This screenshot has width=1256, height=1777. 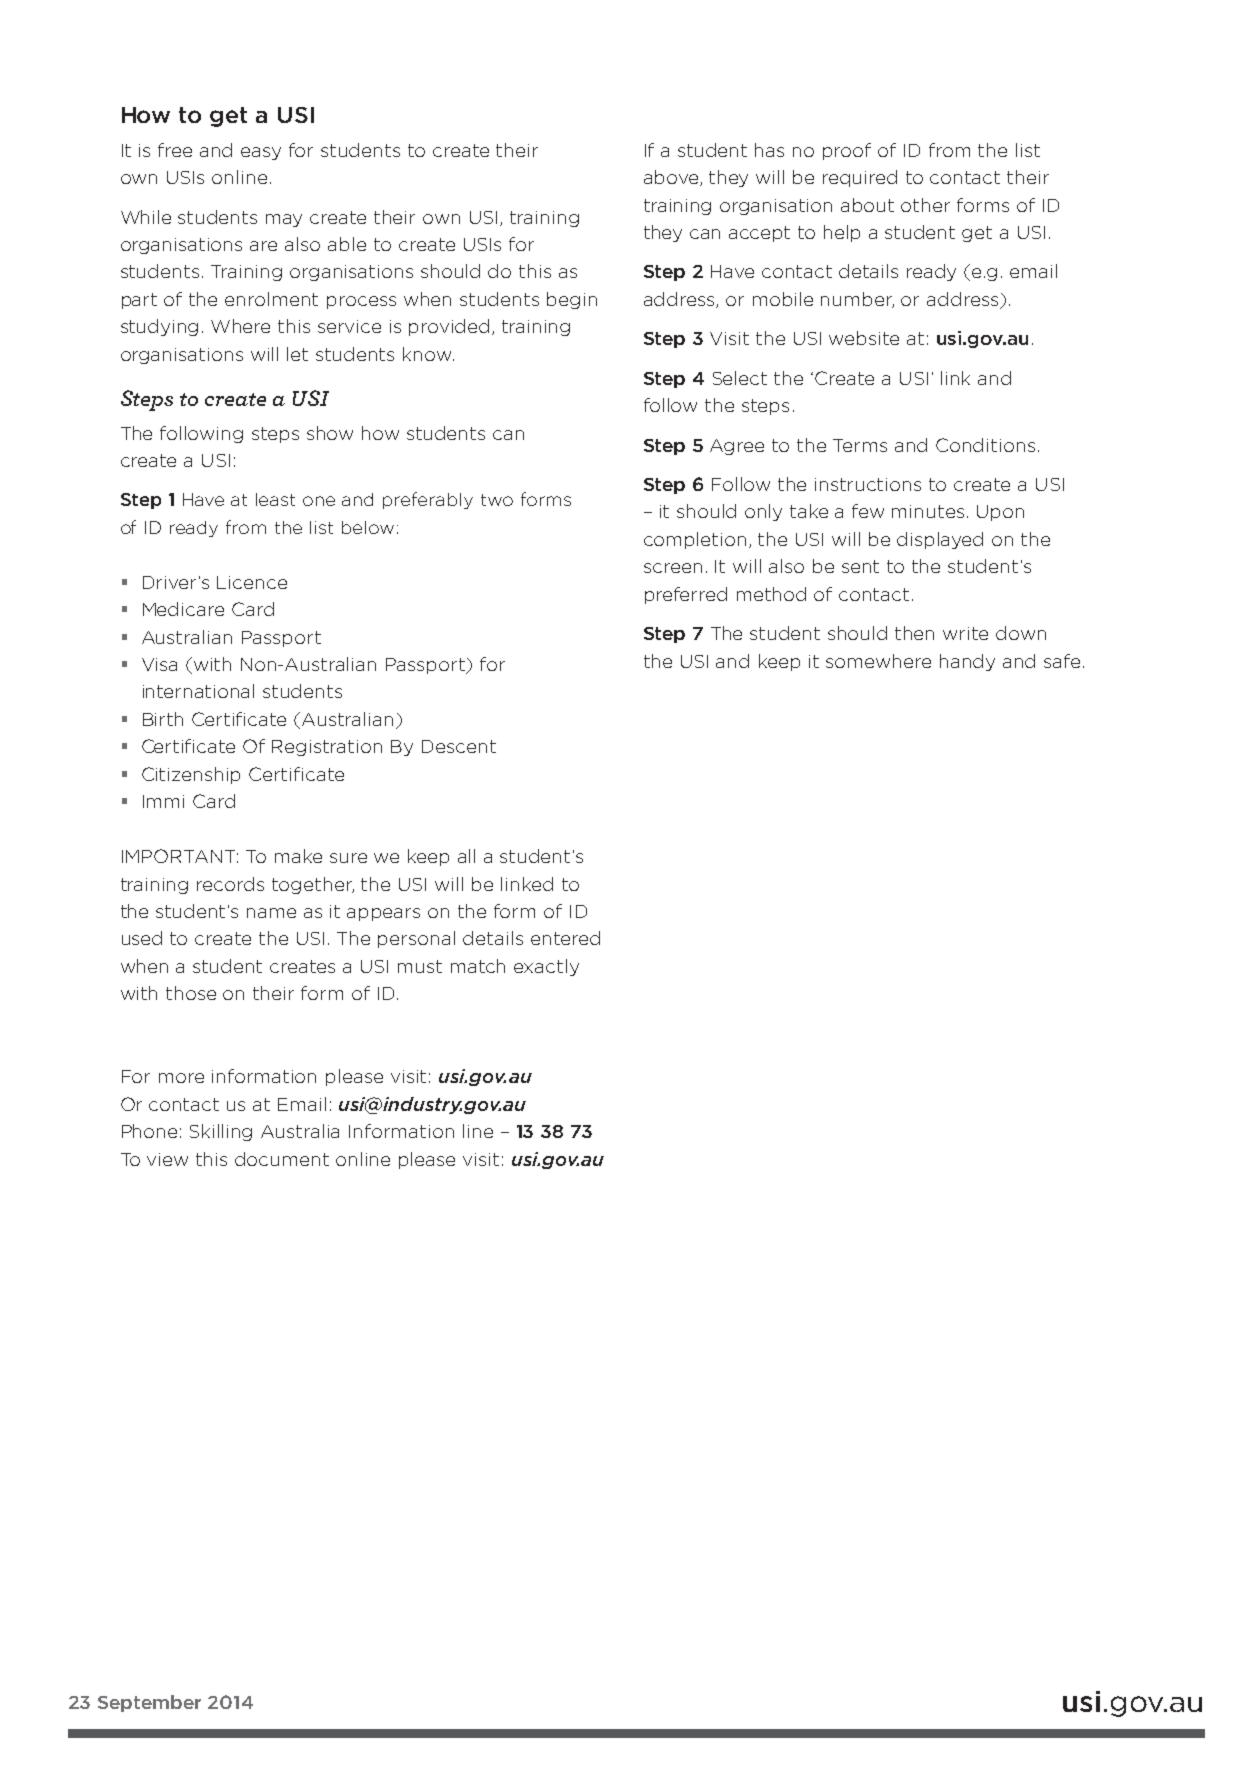 What do you see at coordinates (478, 966) in the screenshot?
I see `match` at bounding box center [478, 966].
